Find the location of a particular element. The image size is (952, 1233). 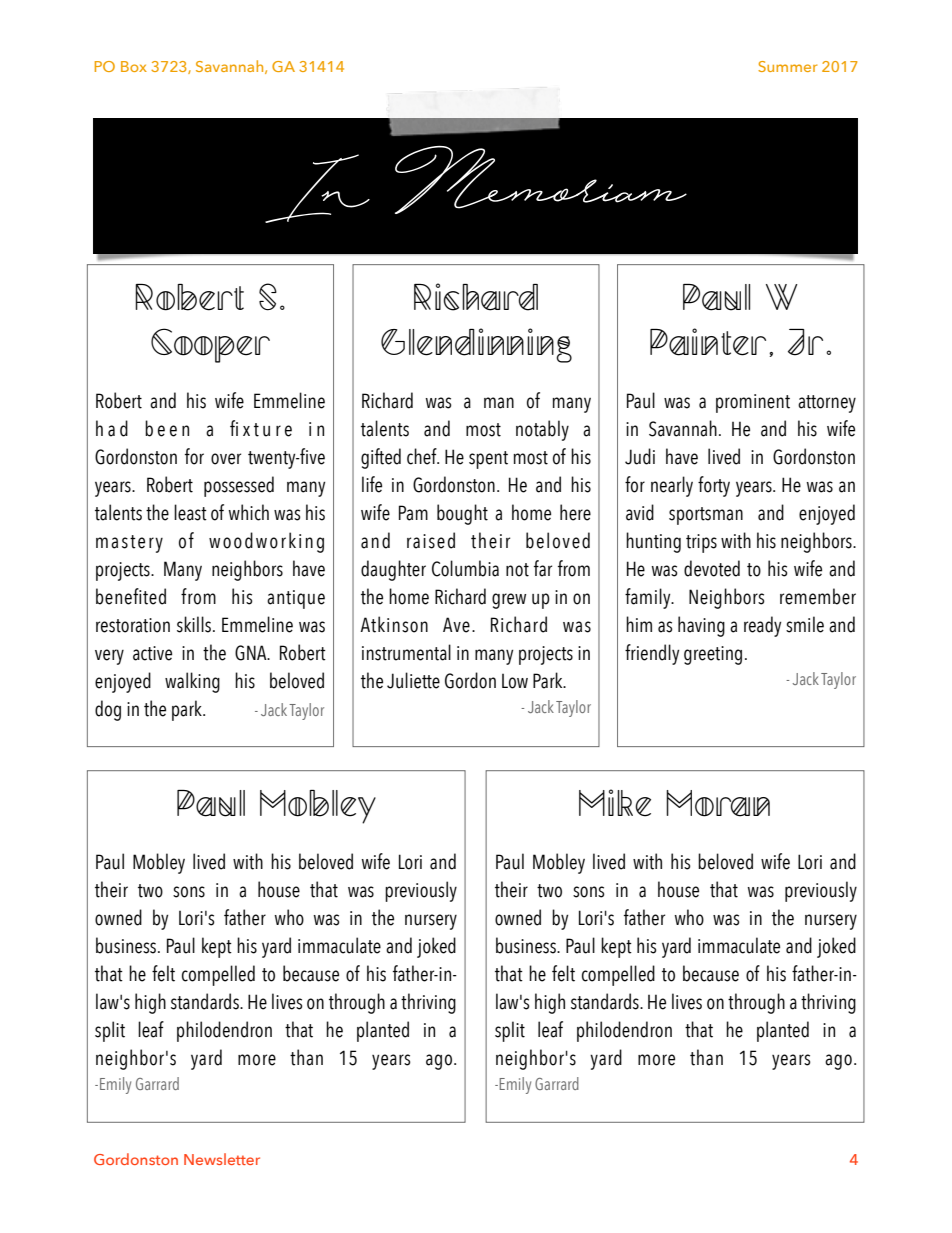

Painter is located at coordinates (708, 342).
